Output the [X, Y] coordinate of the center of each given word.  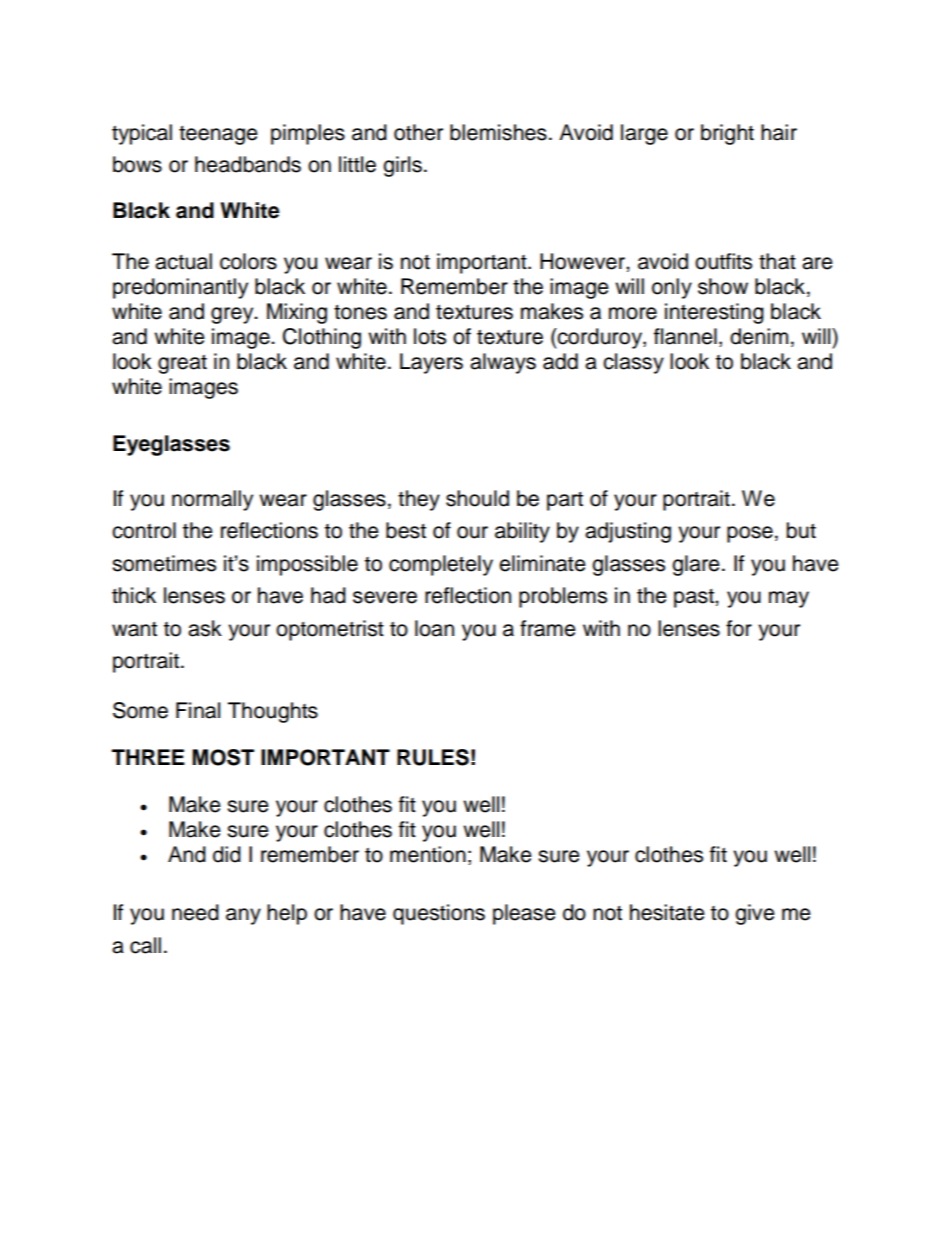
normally [212, 500]
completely [441, 565]
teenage [218, 135]
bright [727, 134]
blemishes [498, 132]
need [195, 912]
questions [439, 914]
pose [750, 534]
